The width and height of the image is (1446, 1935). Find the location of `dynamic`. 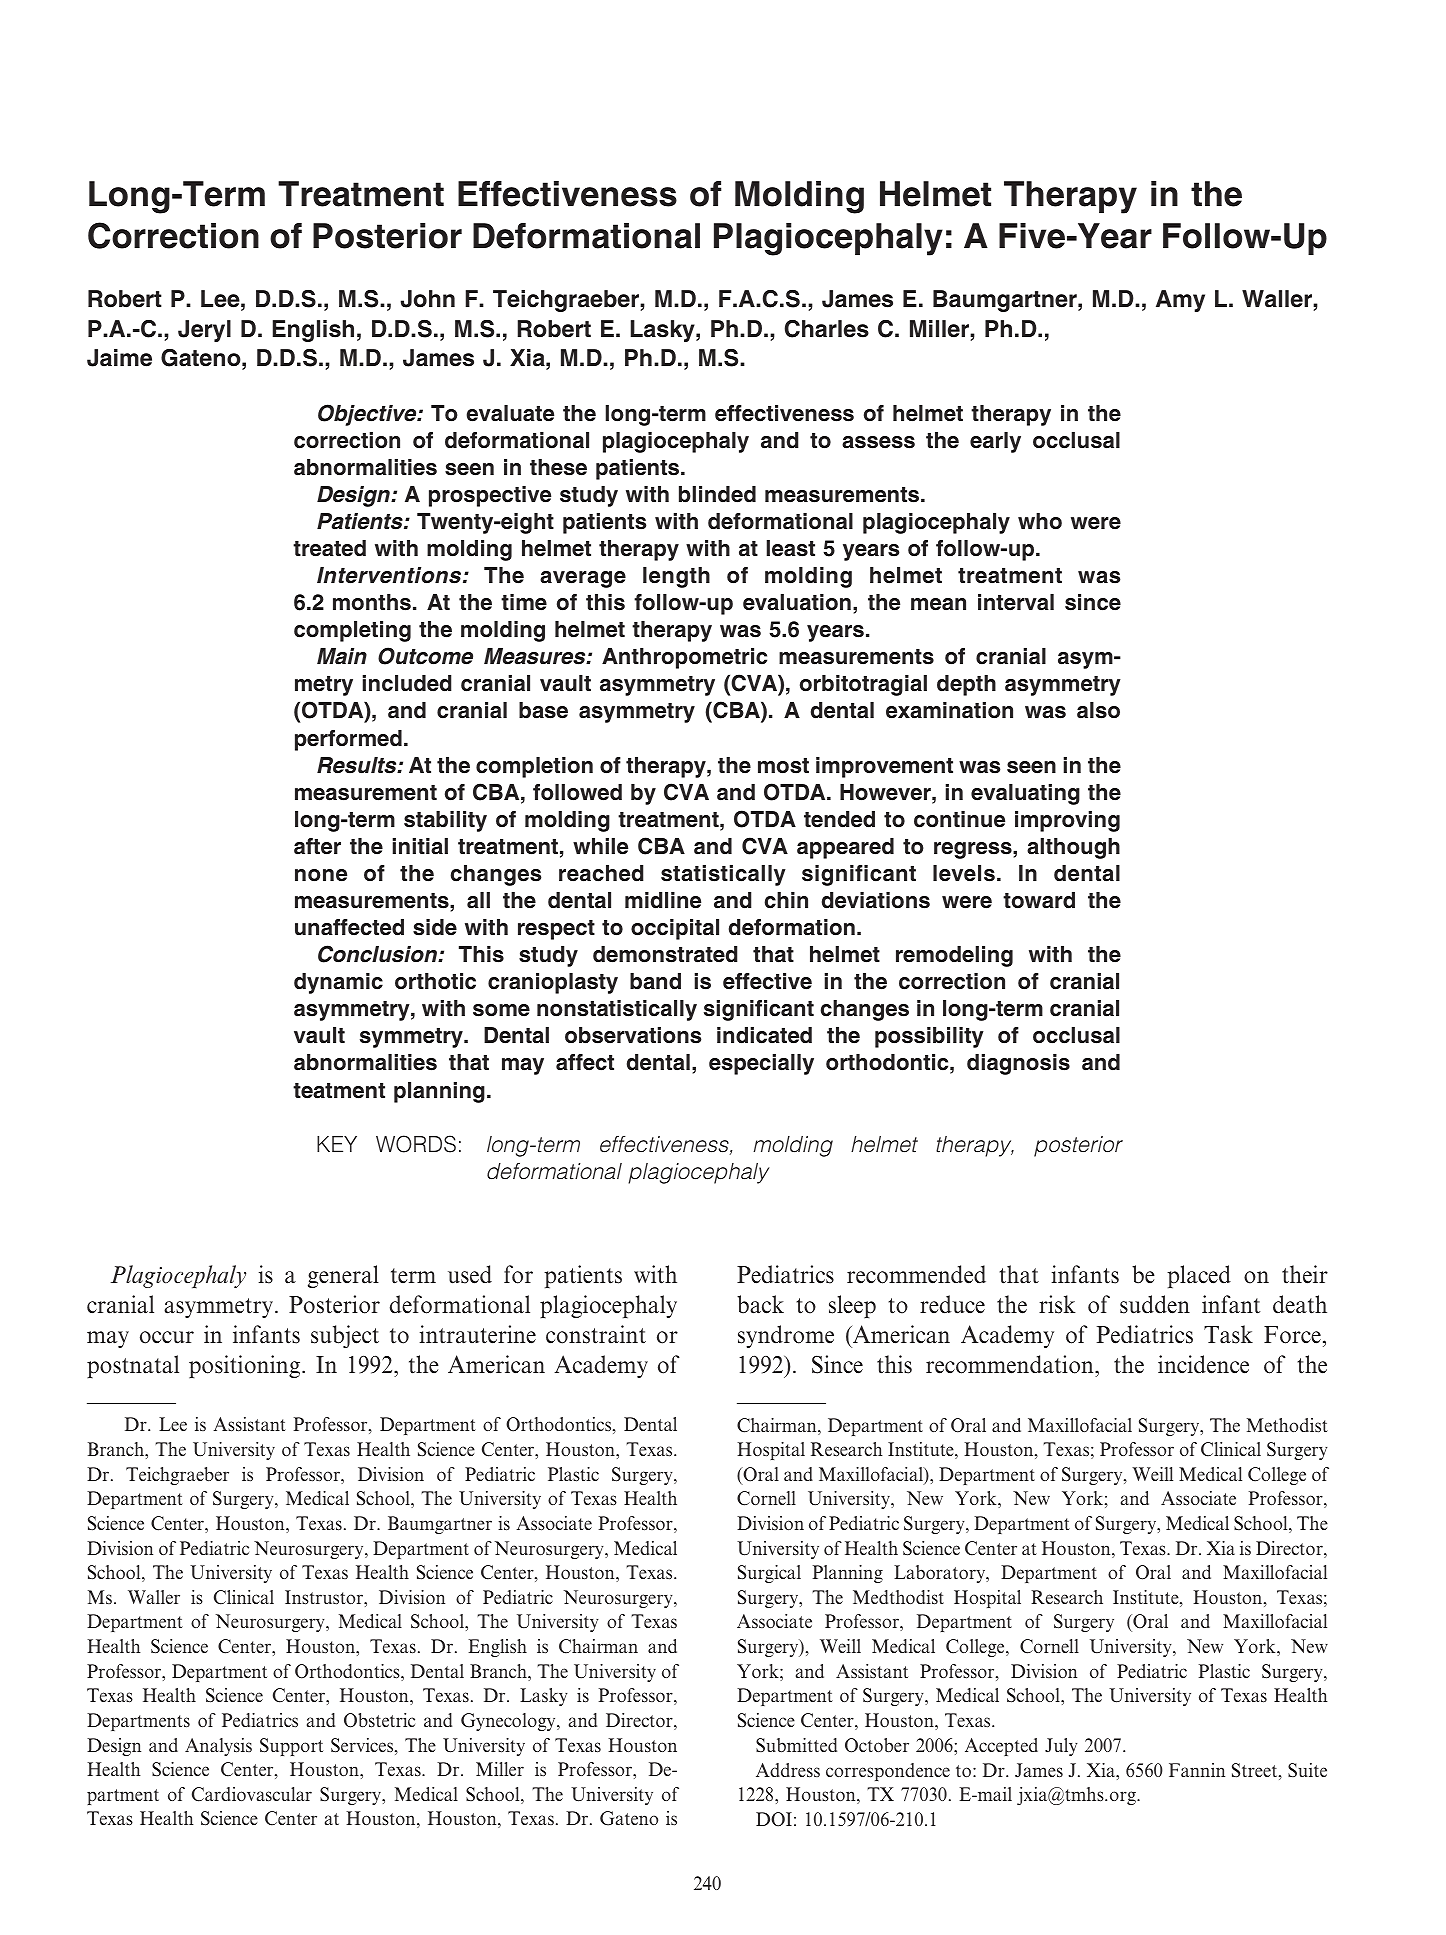

dynamic is located at coordinates (338, 983).
